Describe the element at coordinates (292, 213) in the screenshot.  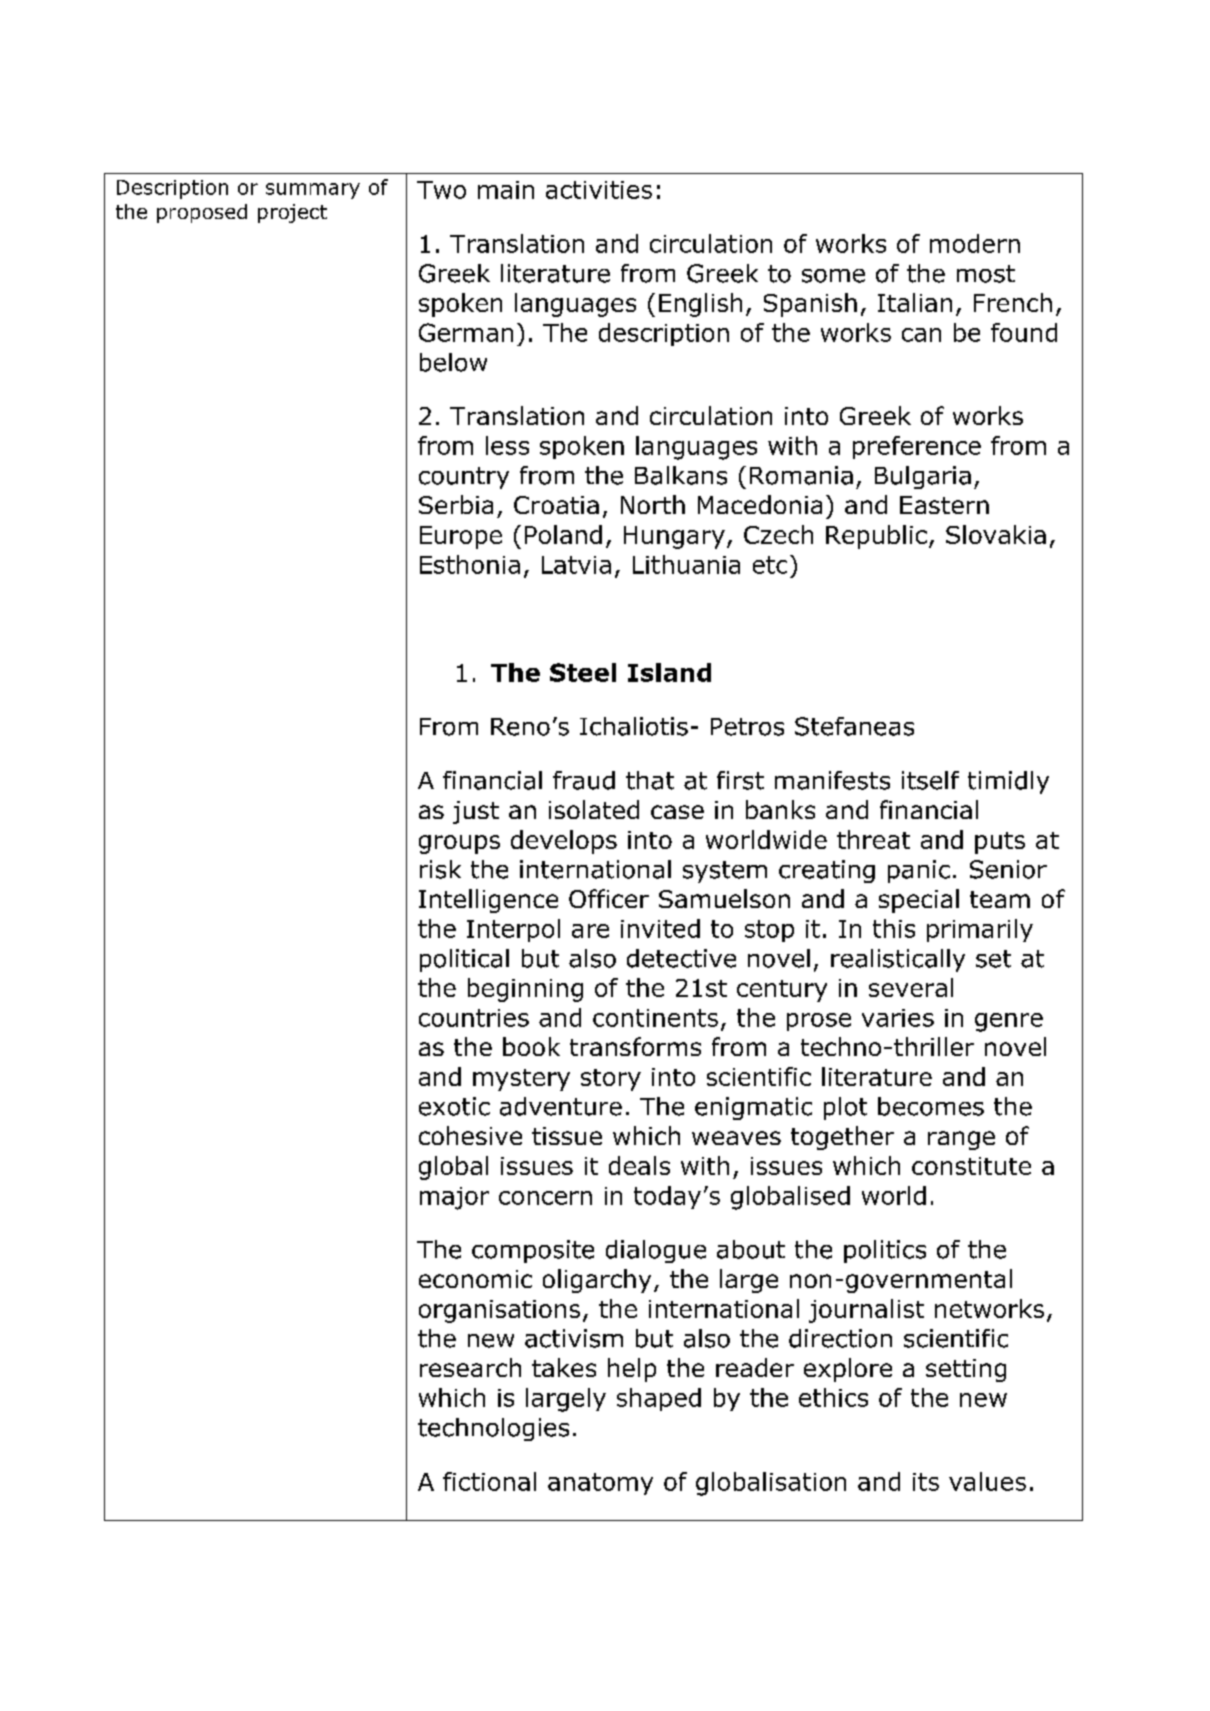
I see `project` at that location.
